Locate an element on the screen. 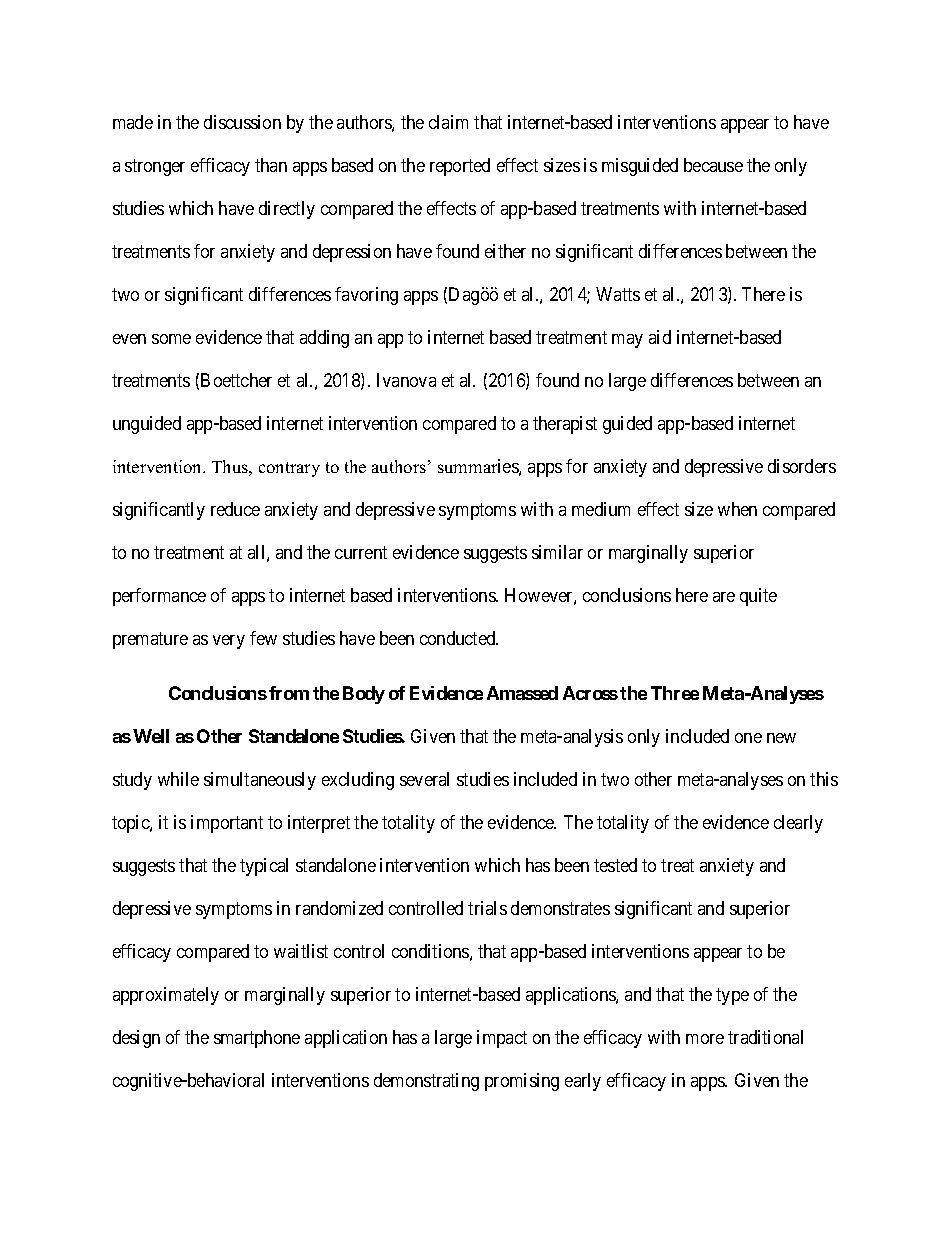 The height and width of the screenshot is (1233, 952). quite is located at coordinates (758, 597).
